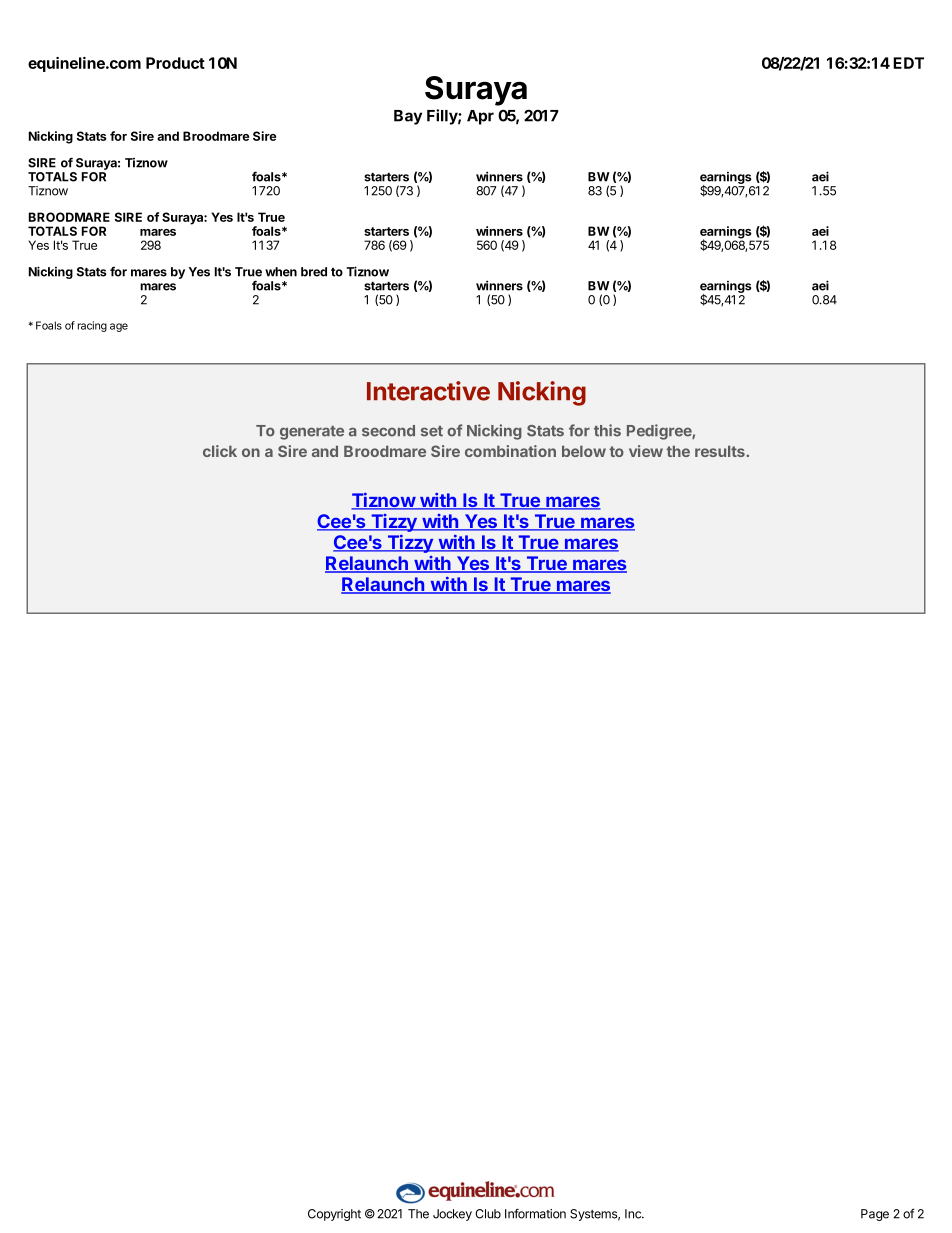 This image has width=952, height=1233. What do you see at coordinates (175, 63) in the image?
I see `Product` at bounding box center [175, 63].
